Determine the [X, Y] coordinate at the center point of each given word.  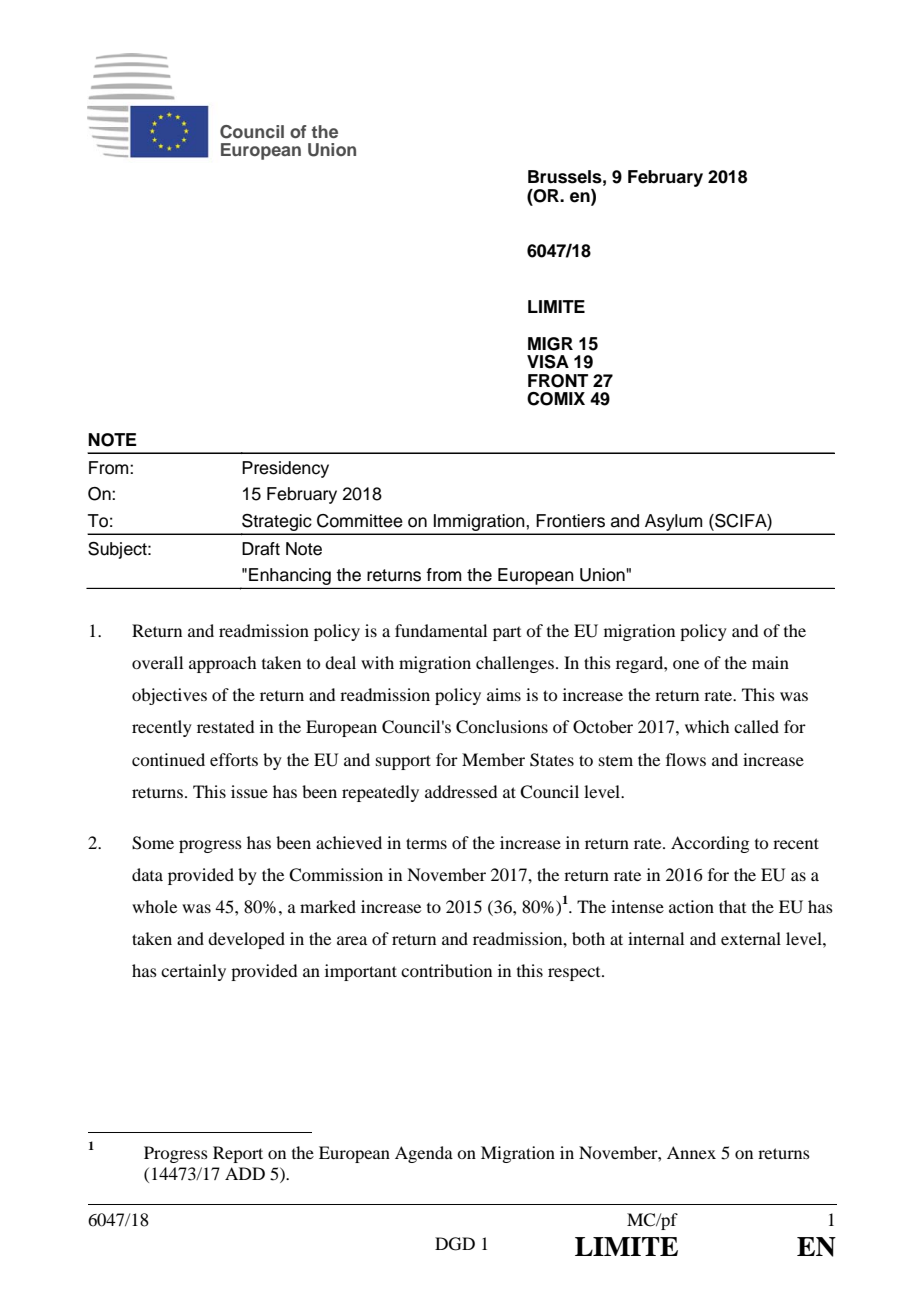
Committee [360, 521]
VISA [548, 362]
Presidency [285, 469]
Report [238, 1154]
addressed [461, 791]
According [710, 844]
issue [249, 791]
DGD [455, 1244]
